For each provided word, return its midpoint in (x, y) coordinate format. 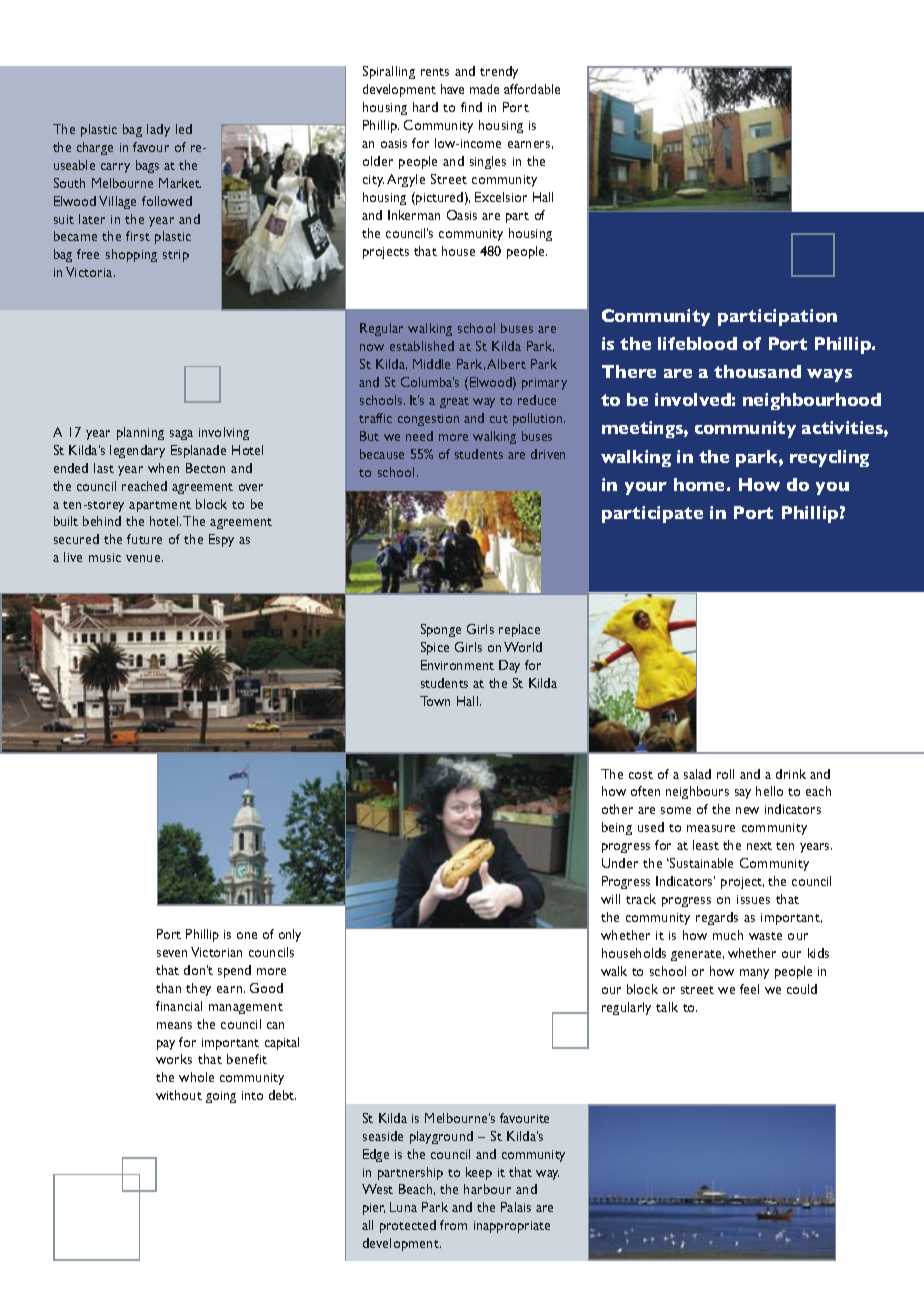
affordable (532, 89)
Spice (435, 648)
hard (425, 107)
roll (725, 774)
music (105, 557)
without (179, 1095)
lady (158, 130)
